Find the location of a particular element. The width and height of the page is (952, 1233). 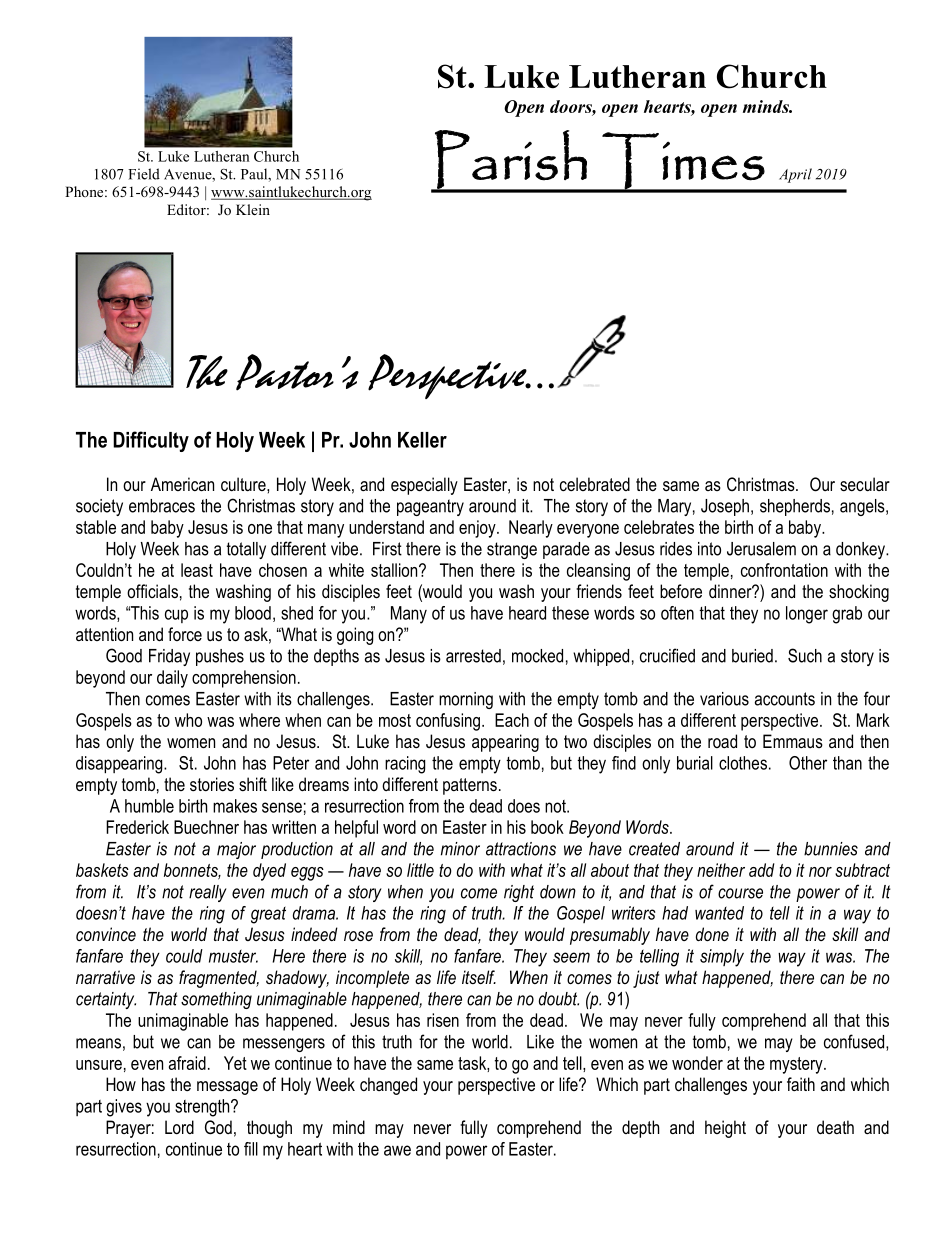

really is located at coordinates (208, 893).
